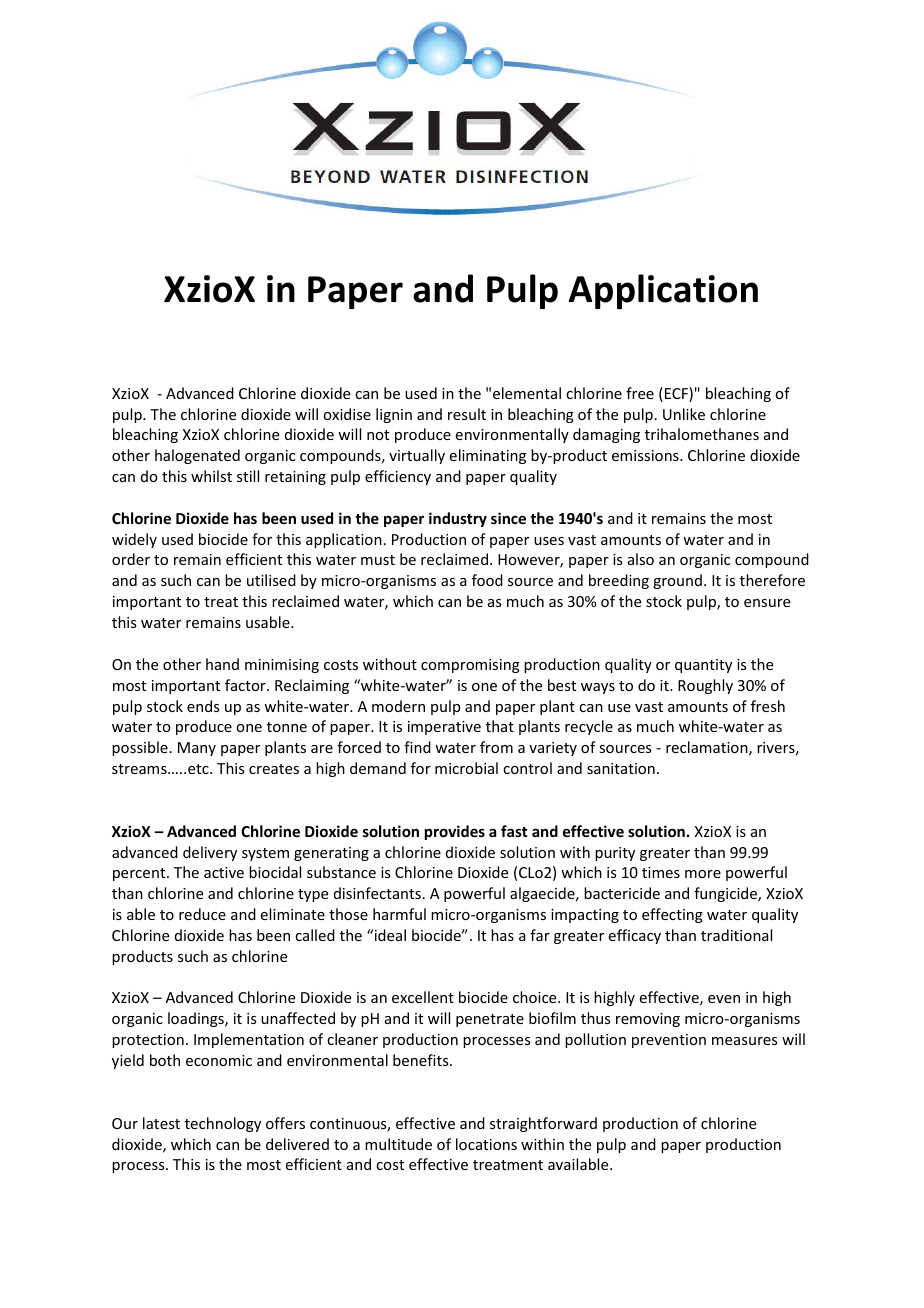 This image has height=1308, width=924. What do you see at coordinates (621, 768) in the image?
I see `sanitation` at bounding box center [621, 768].
